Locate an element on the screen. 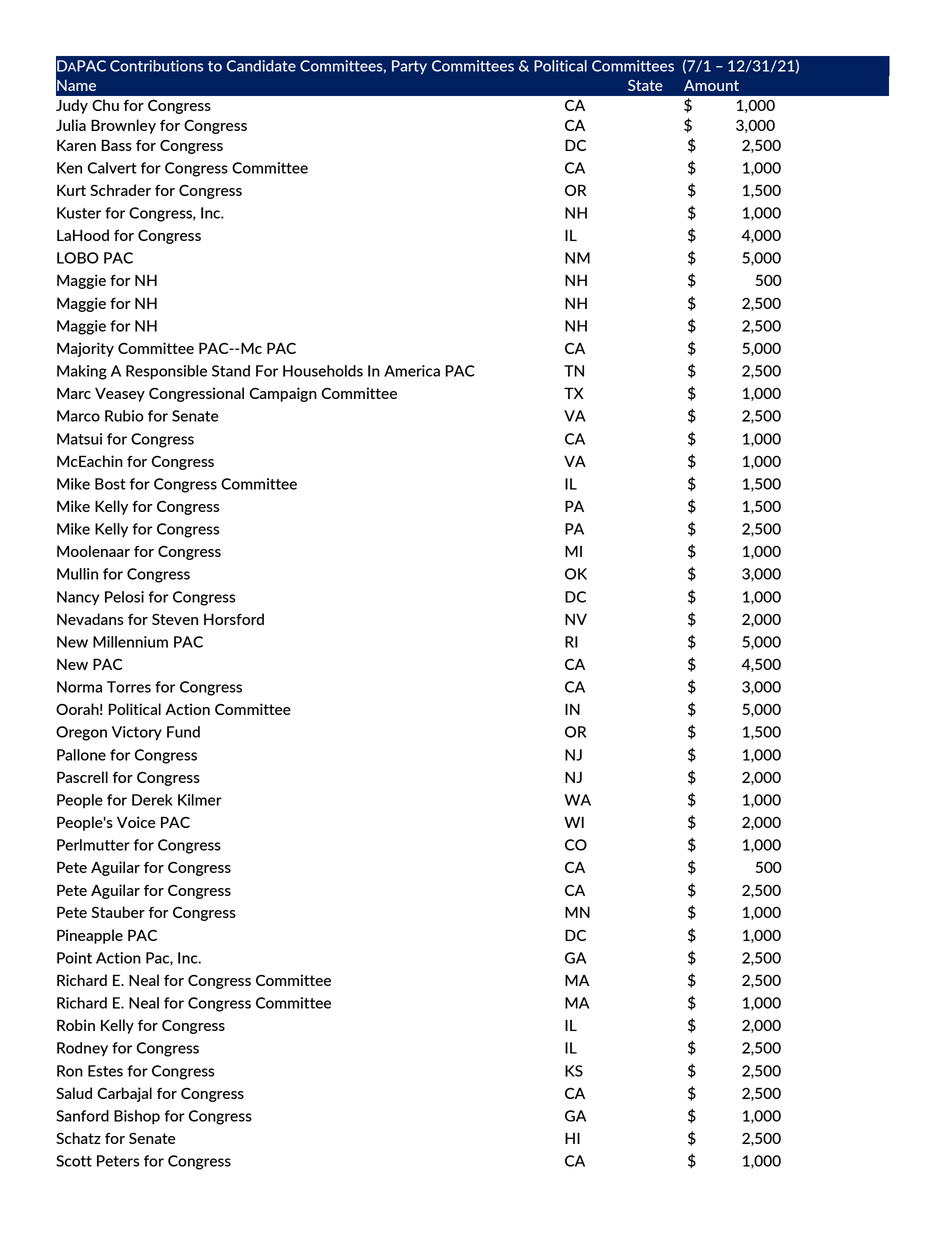 The width and height of the screenshot is (952, 1233). Sanford is located at coordinates (82, 1116).
